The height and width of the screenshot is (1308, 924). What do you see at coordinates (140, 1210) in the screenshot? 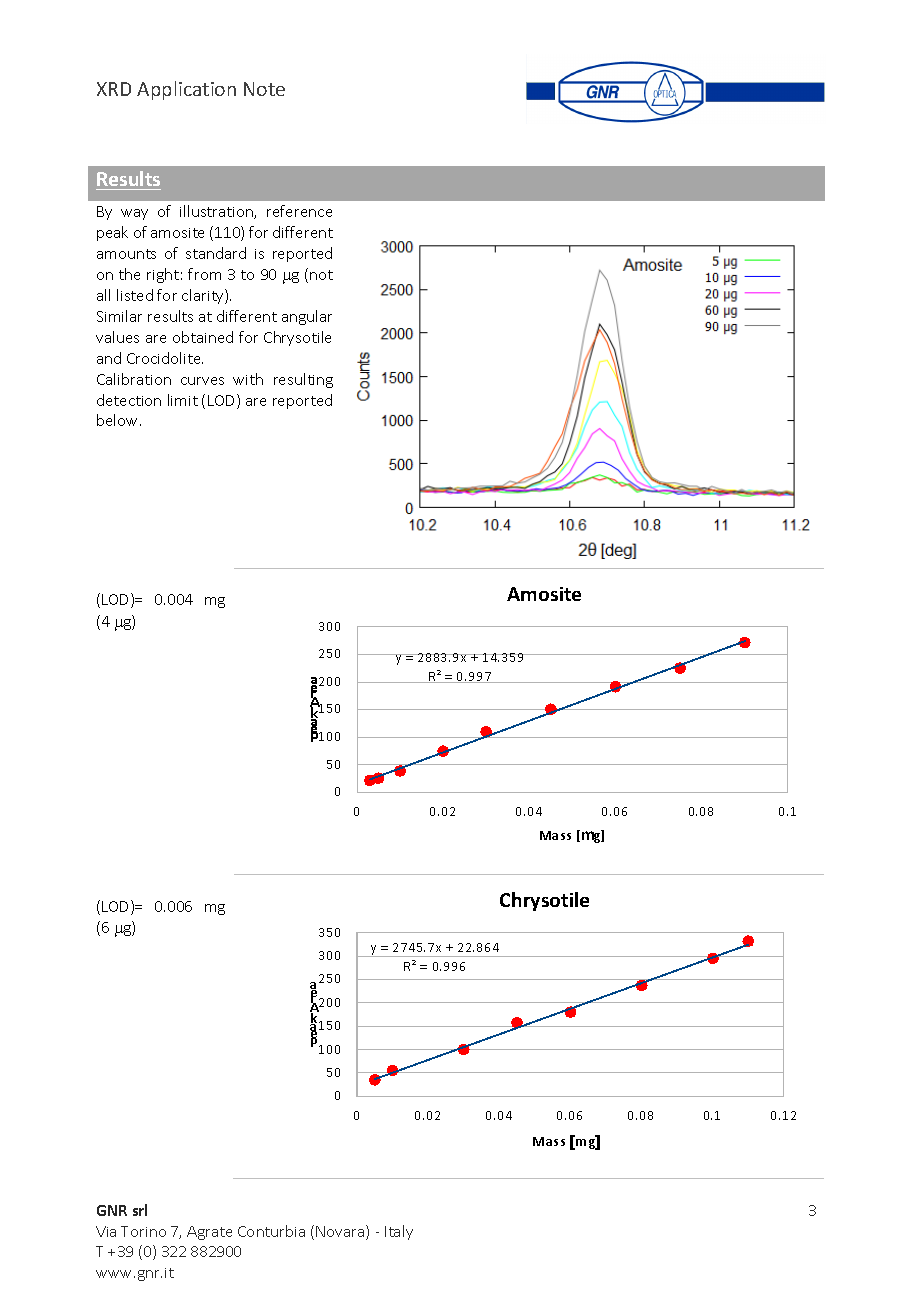
I see `srl` at bounding box center [140, 1210].
